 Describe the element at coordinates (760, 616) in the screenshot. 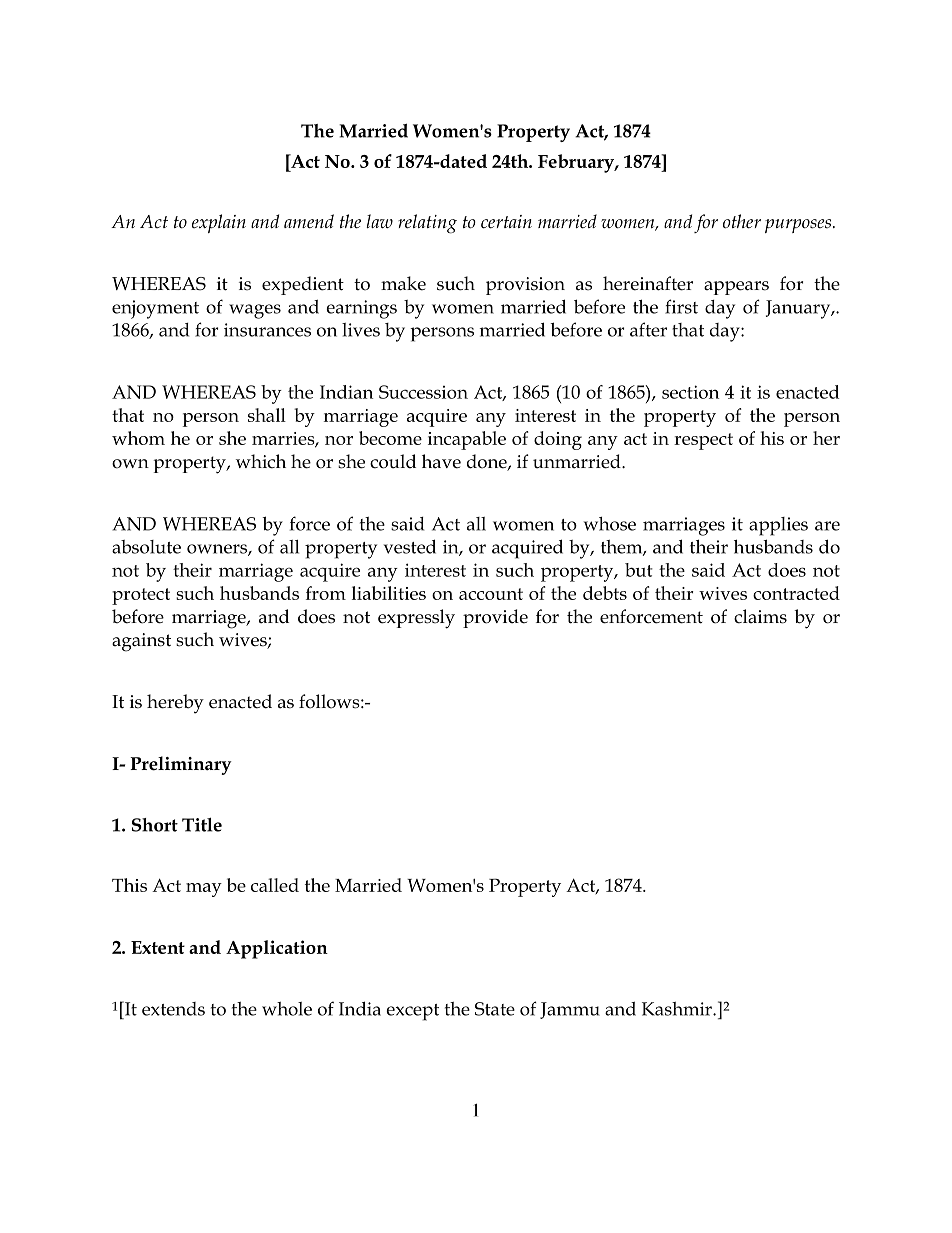

I see `claims` at that location.
